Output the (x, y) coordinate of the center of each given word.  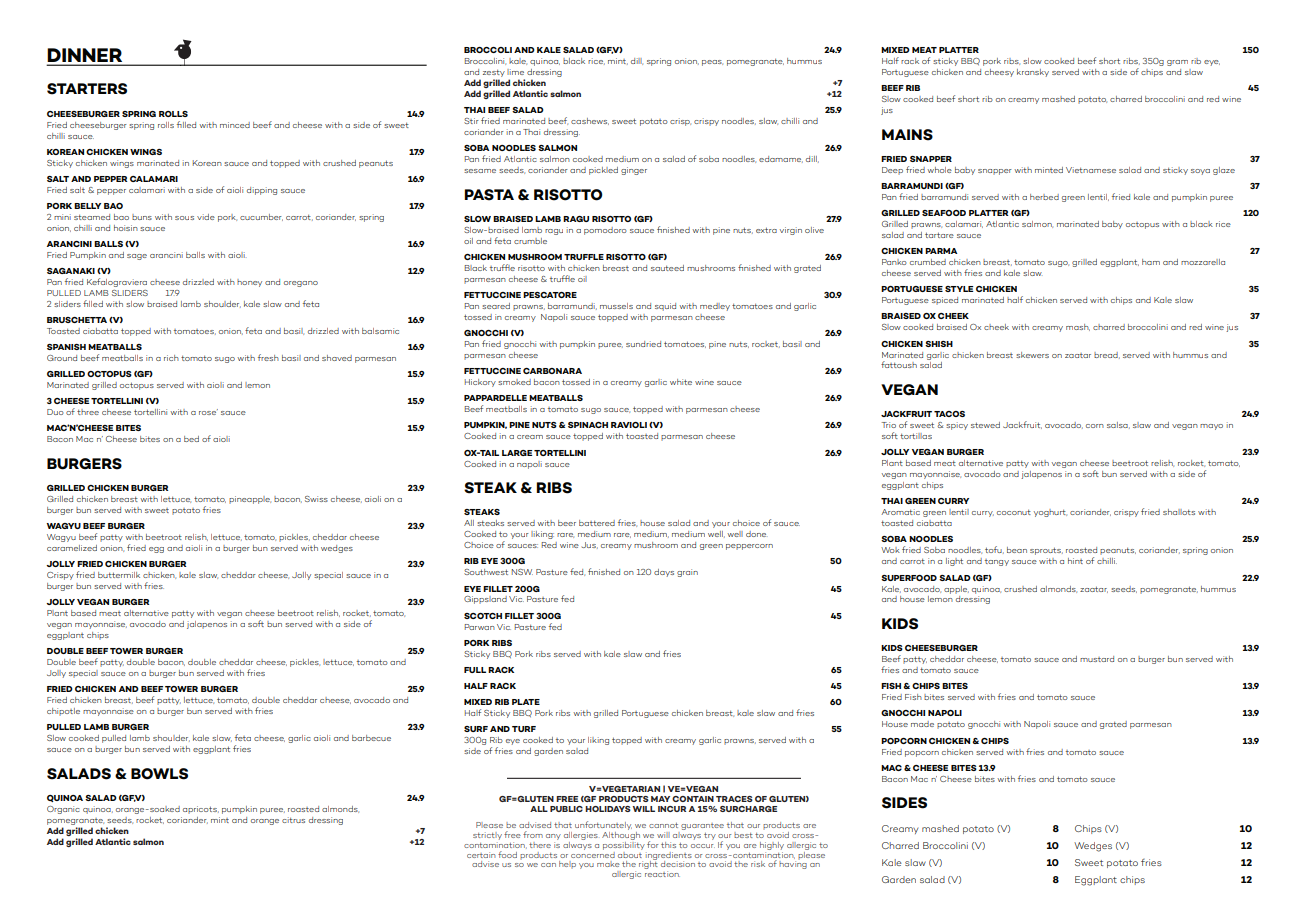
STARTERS (87, 89)
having (793, 864)
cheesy (999, 73)
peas (712, 63)
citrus (293, 820)
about (630, 853)
